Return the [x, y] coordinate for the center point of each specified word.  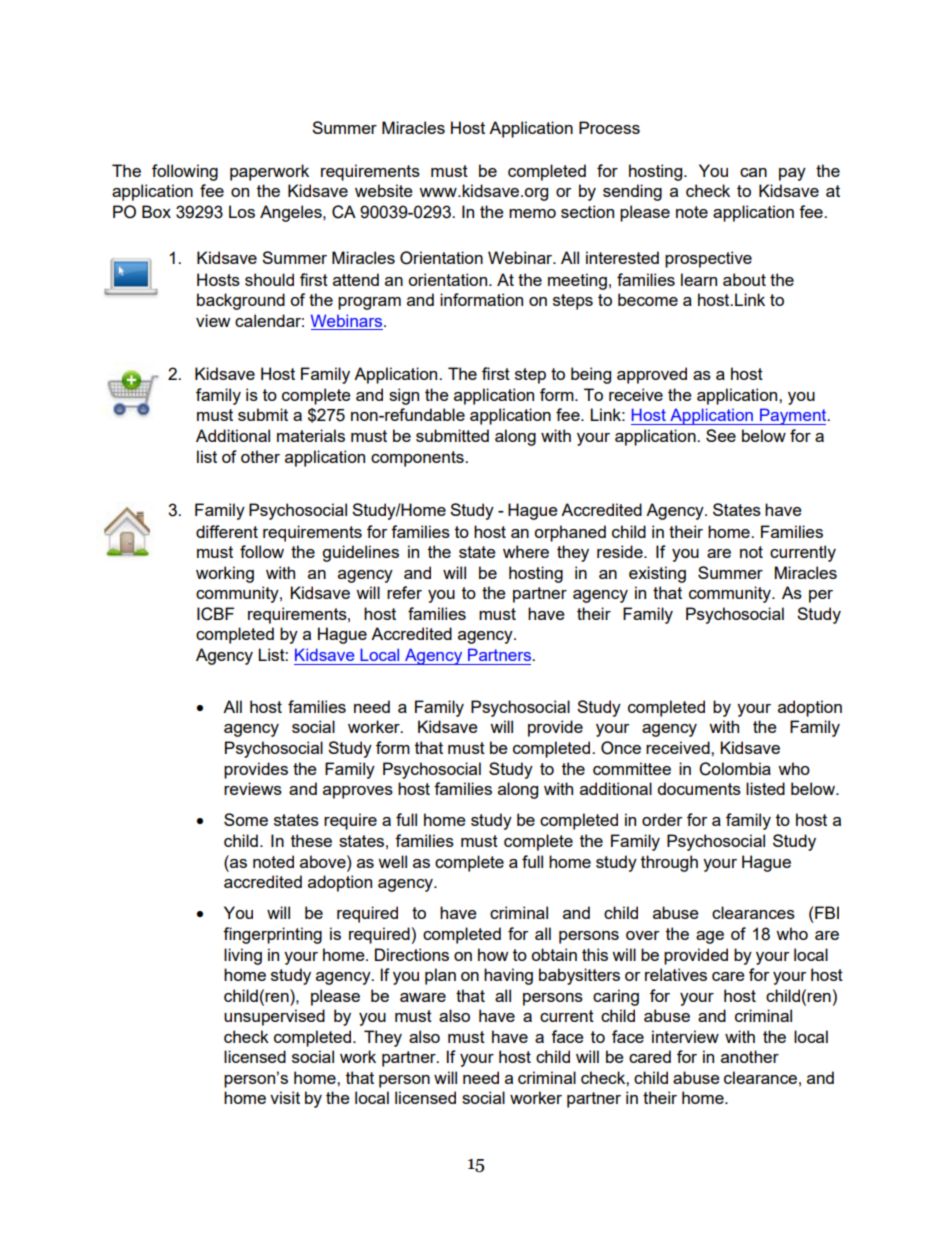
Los [242, 211]
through [669, 863]
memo [532, 213]
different [227, 531]
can [753, 172]
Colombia [735, 769]
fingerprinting [272, 935]
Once [621, 748]
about [744, 279]
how [493, 954]
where [526, 551]
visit [285, 1097]
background [241, 301]
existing [657, 574]
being [591, 375]
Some [246, 819]
